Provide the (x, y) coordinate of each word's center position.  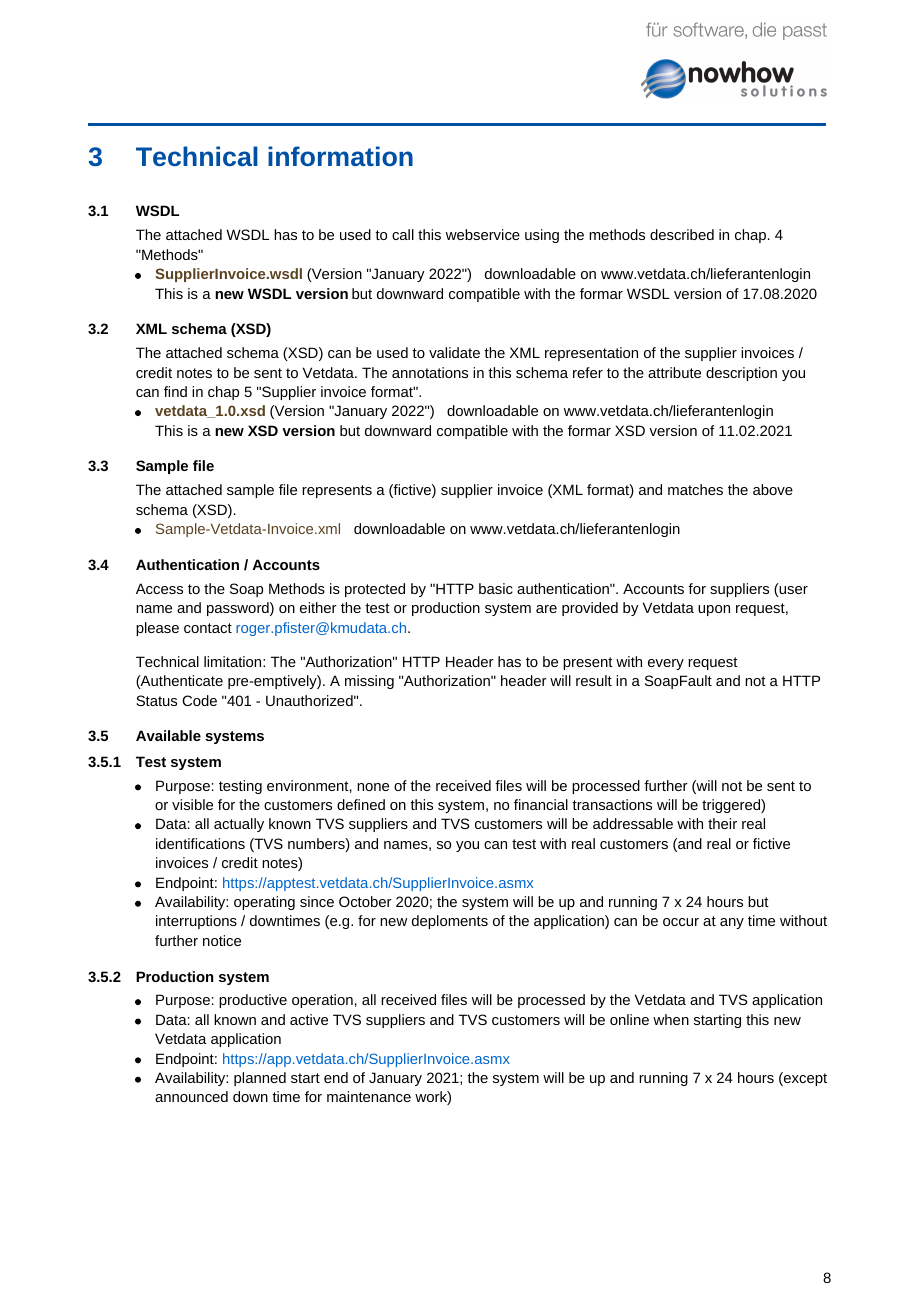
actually (239, 825)
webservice (483, 234)
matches (695, 489)
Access (159, 588)
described (682, 234)
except (804, 1079)
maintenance (369, 1096)
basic (496, 588)
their (722, 823)
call (403, 234)
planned (260, 1079)
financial (541, 804)
